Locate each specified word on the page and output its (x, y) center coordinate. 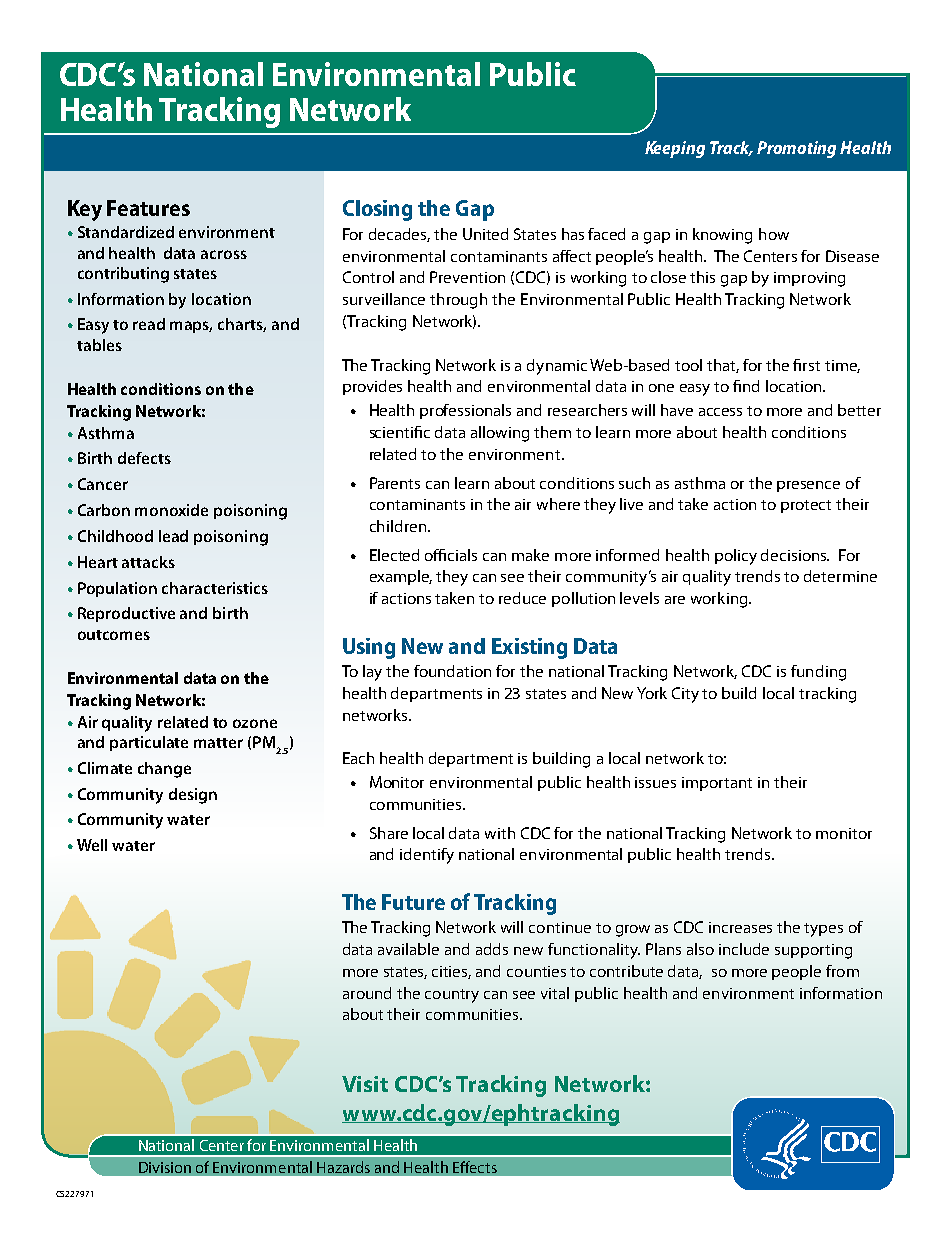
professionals (465, 411)
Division (165, 1167)
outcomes (114, 635)
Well (92, 845)
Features (148, 208)
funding (818, 673)
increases (740, 927)
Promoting (796, 149)
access (720, 412)
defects (144, 458)
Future (413, 902)
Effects (475, 1167)
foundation (452, 671)
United (485, 234)
